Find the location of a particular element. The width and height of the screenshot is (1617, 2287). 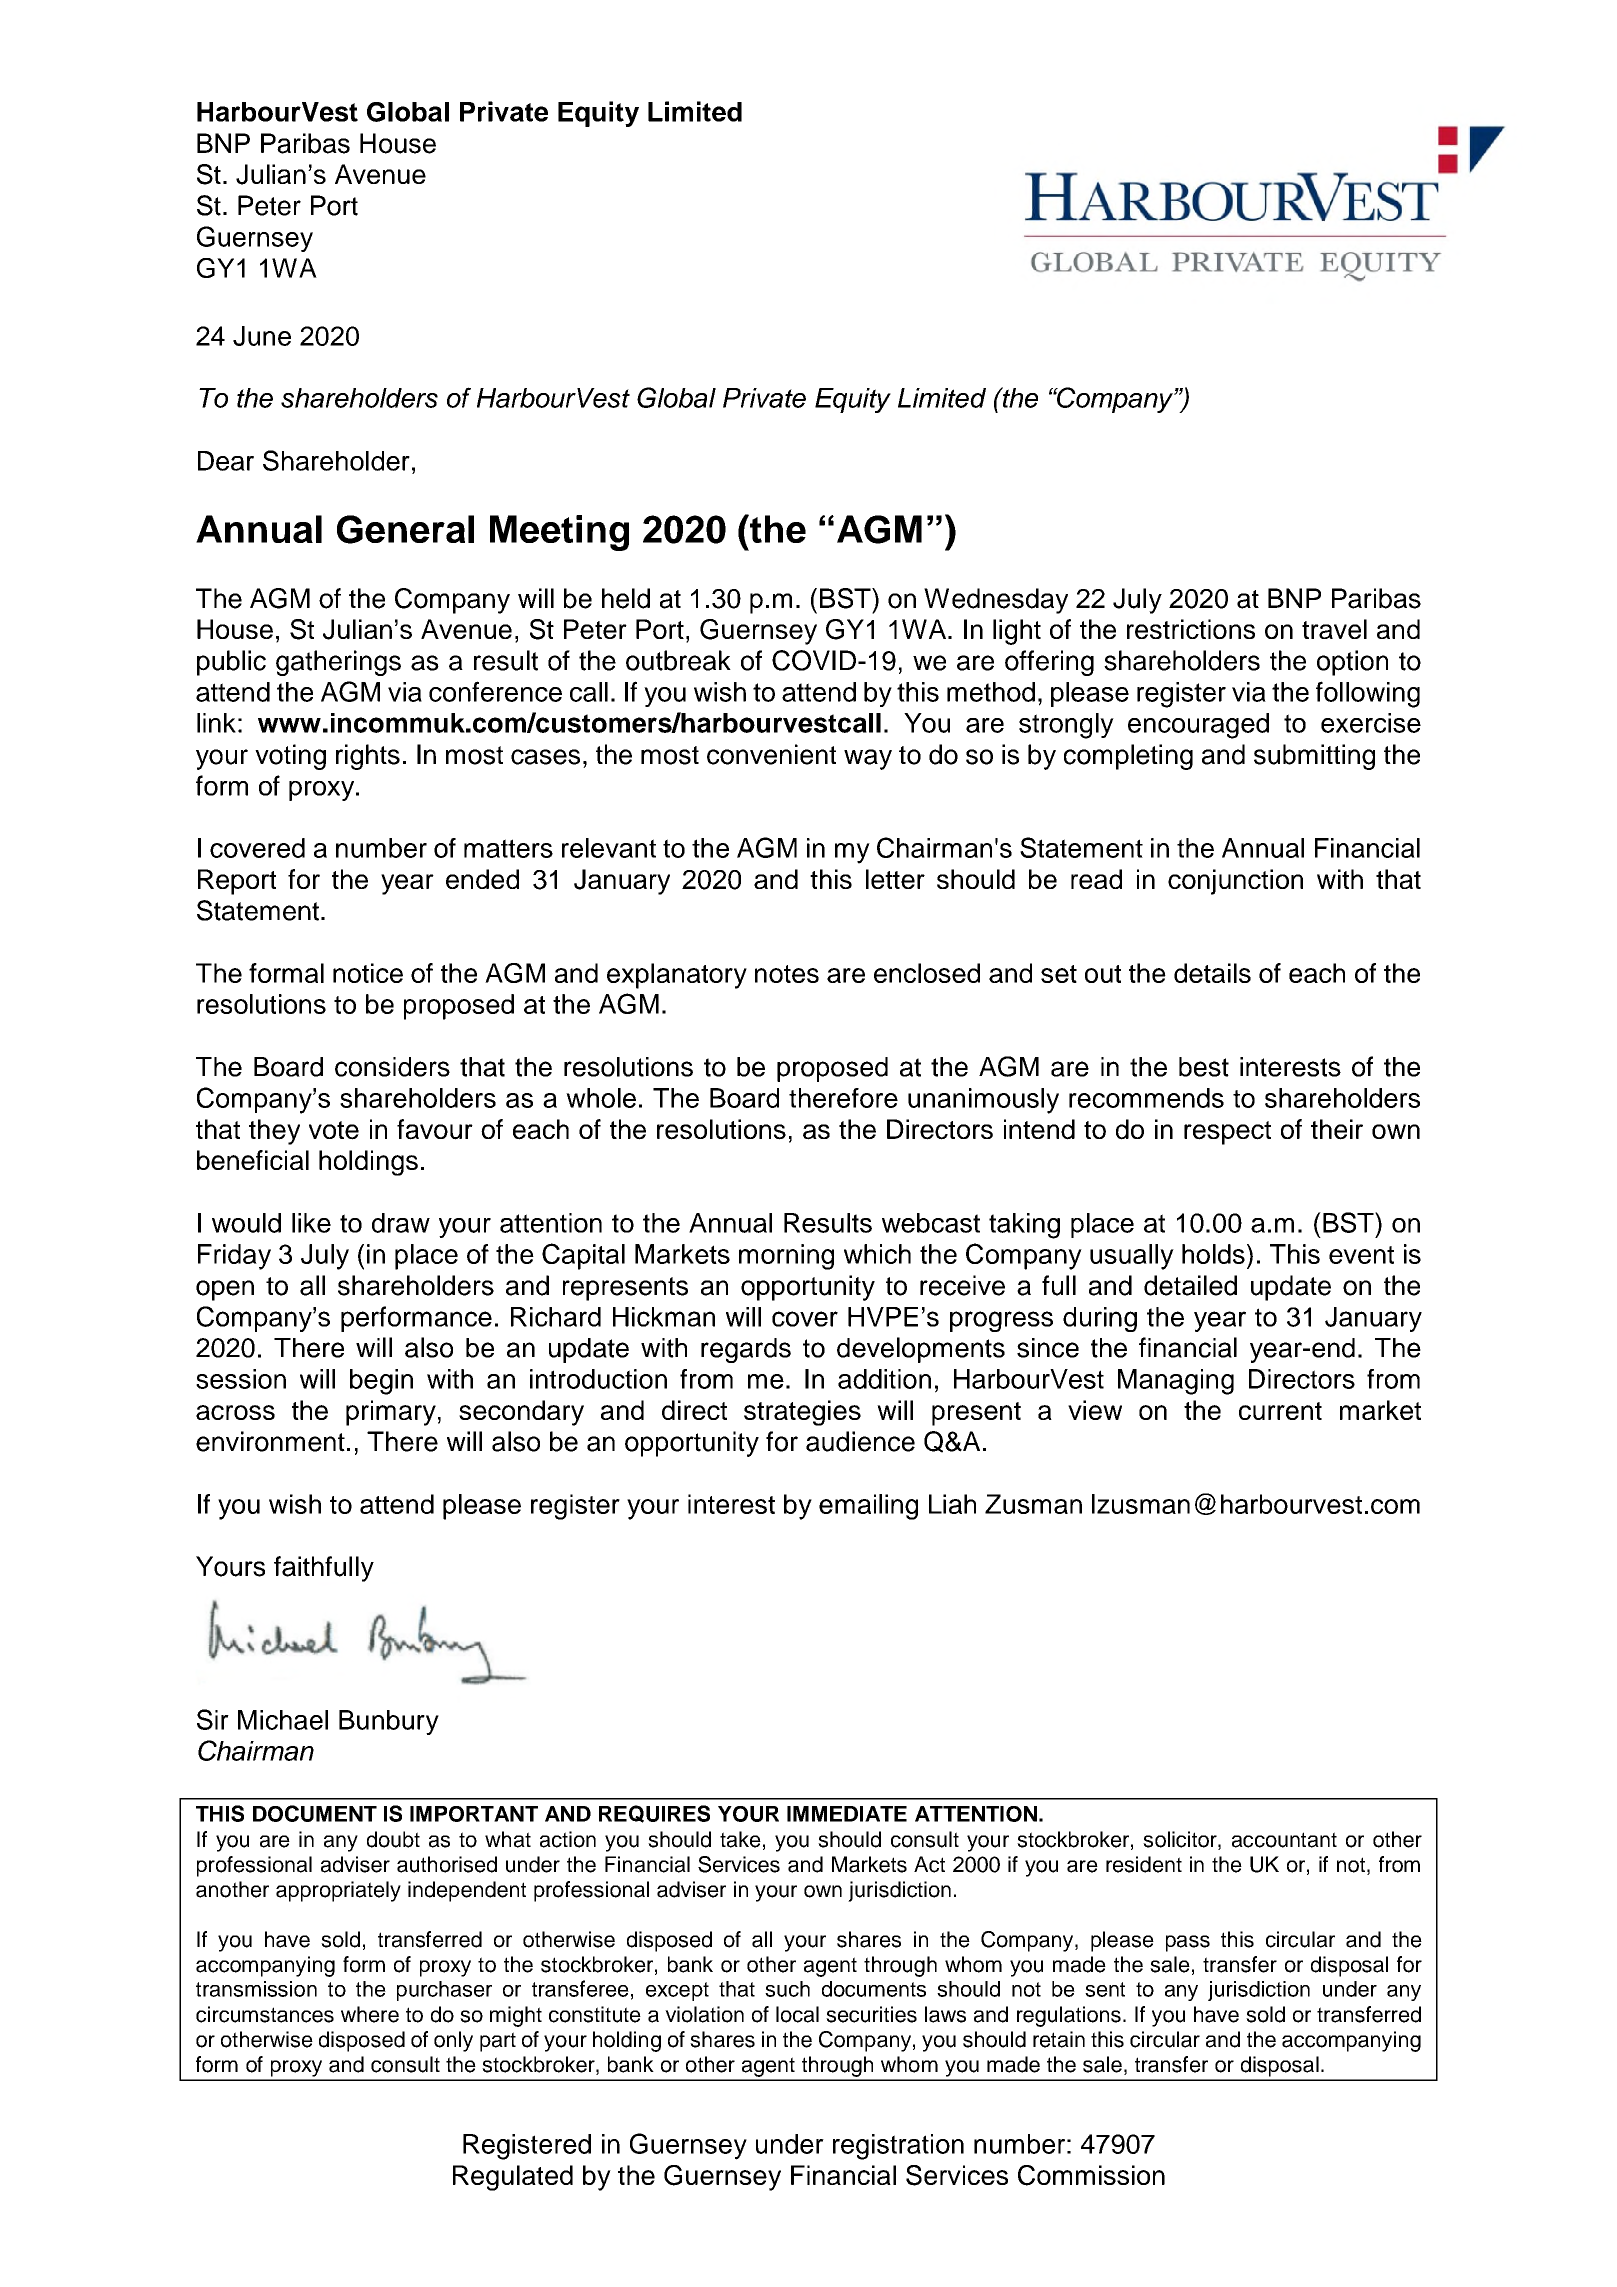

strategies is located at coordinates (802, 1413).
